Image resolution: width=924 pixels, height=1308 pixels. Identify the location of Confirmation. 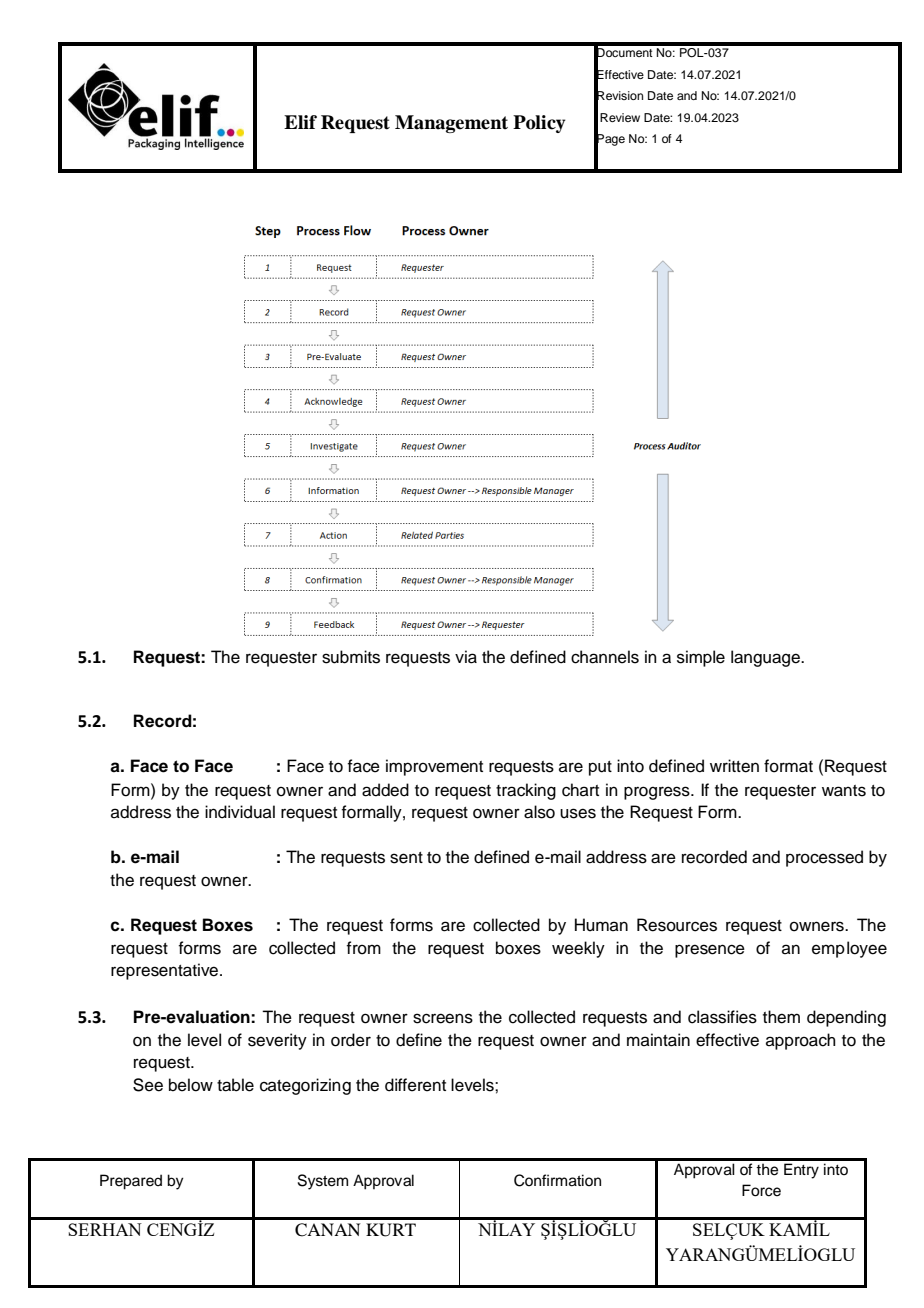
(557, 1180).
